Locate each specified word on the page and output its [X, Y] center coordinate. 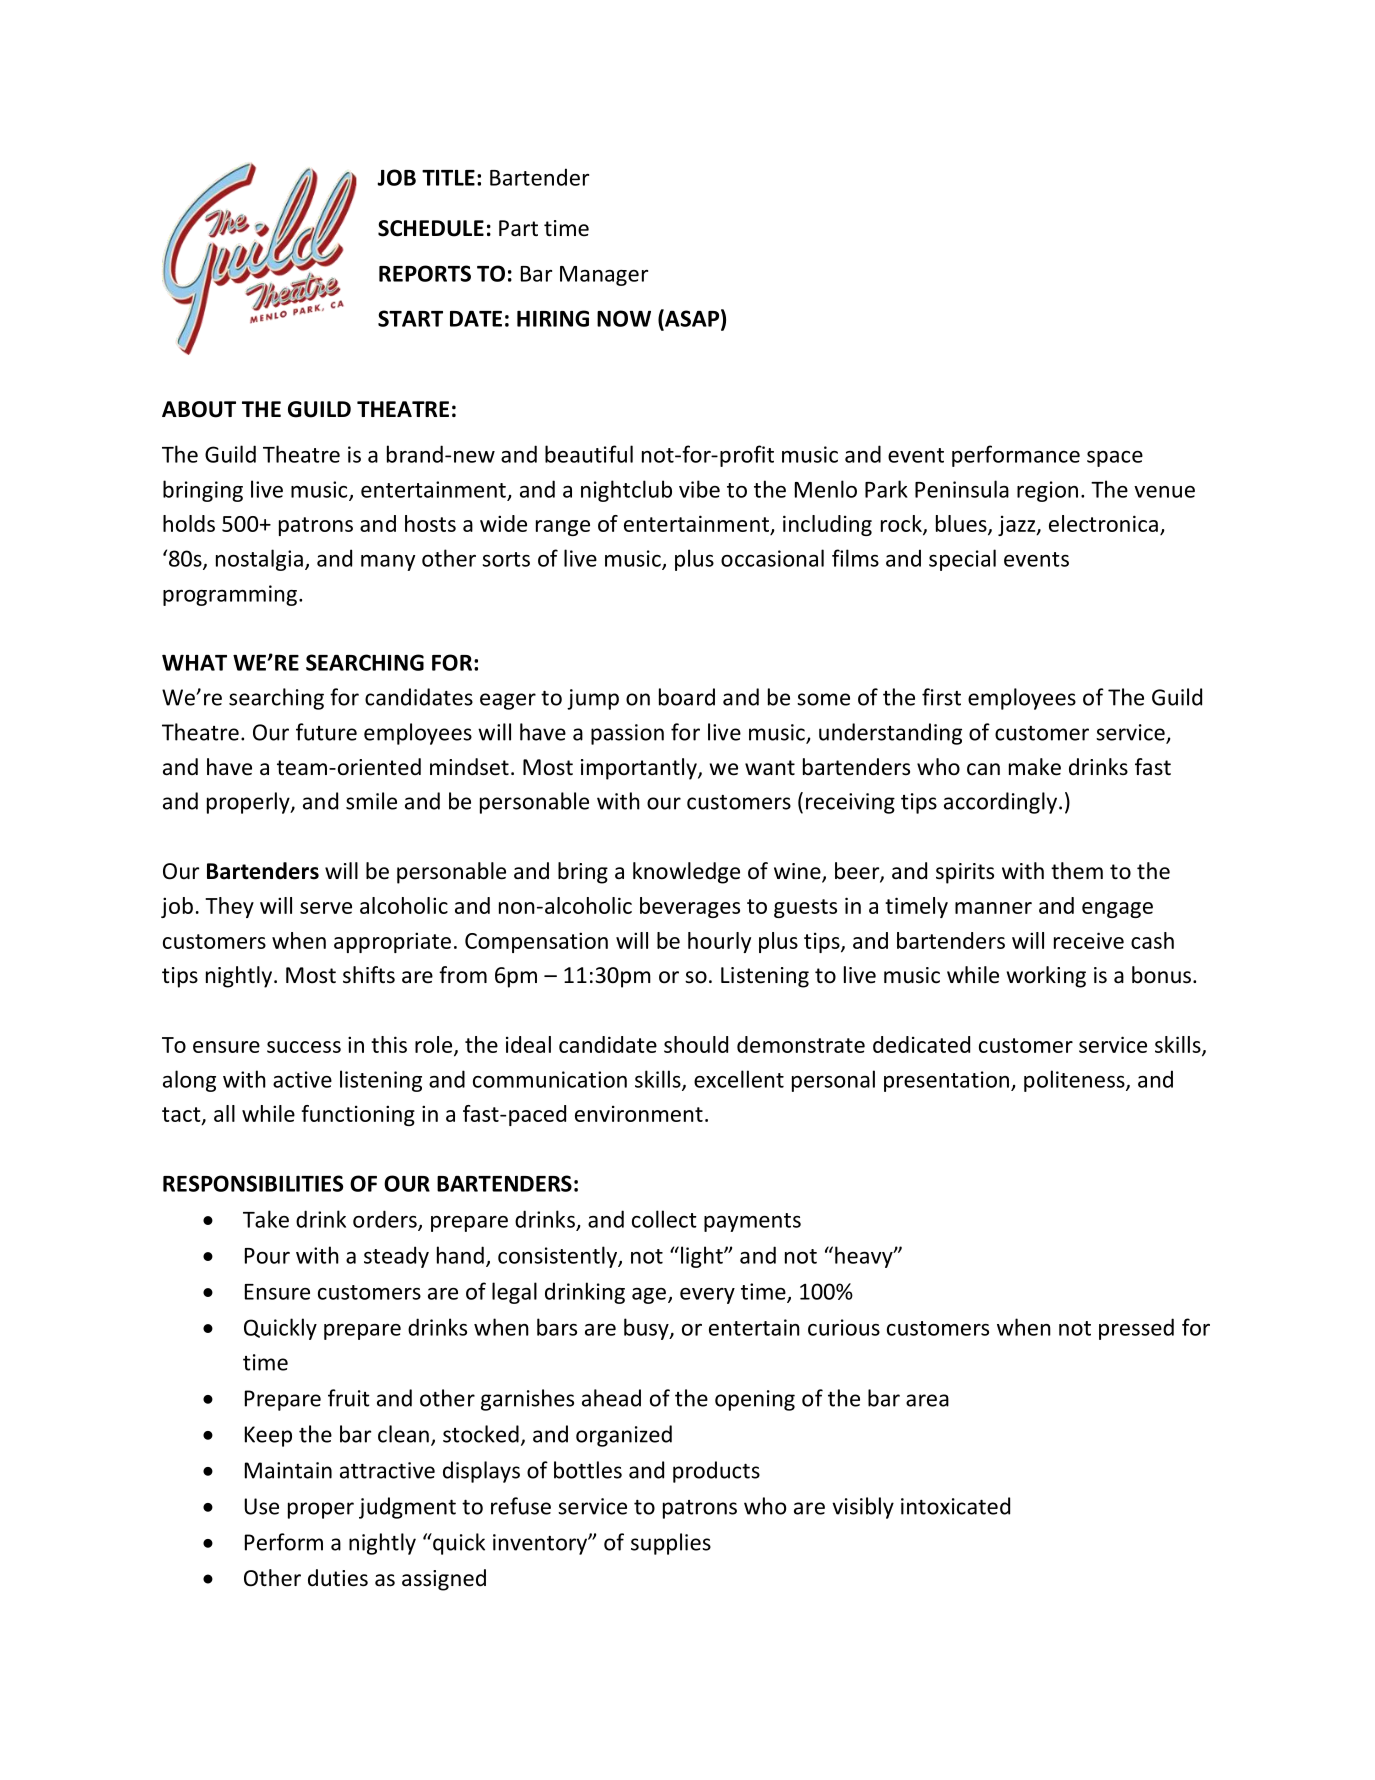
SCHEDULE [431, 228]
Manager [604, 276]
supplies [671, 1544]
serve [326, 908]
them [1077, 871]
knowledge [686, 873]
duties [338, 1578]
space [1115, 459]
